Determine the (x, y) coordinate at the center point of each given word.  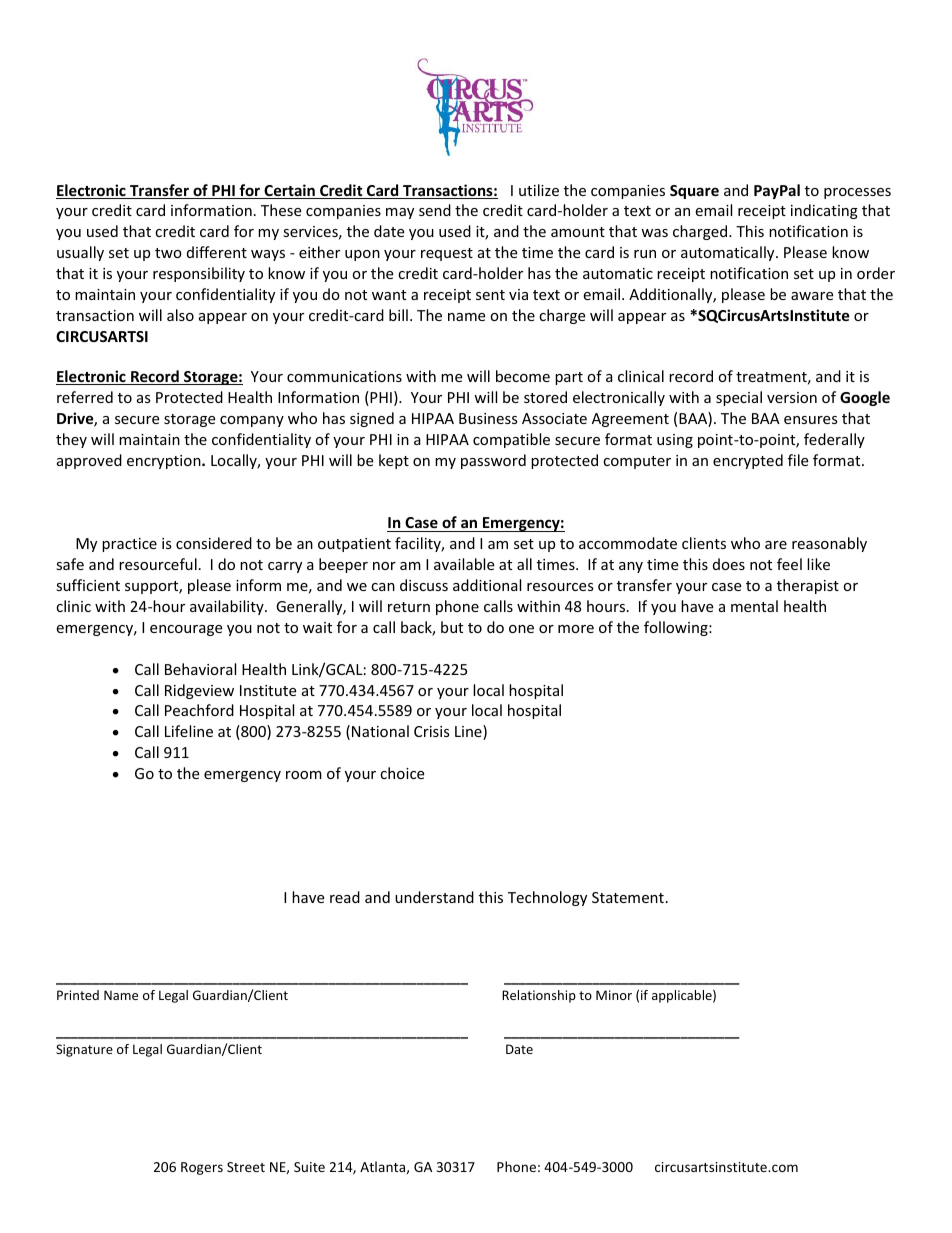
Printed (78, 995)
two (168, 253)
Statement (628, 897)
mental (754, 606)
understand (434, 897)
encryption (165, 462)
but (452, 627)
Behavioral (200, 669)
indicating (824, 211)
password (493, 461)
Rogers (202, 1168)
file (798, 460)
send (435, 210)
